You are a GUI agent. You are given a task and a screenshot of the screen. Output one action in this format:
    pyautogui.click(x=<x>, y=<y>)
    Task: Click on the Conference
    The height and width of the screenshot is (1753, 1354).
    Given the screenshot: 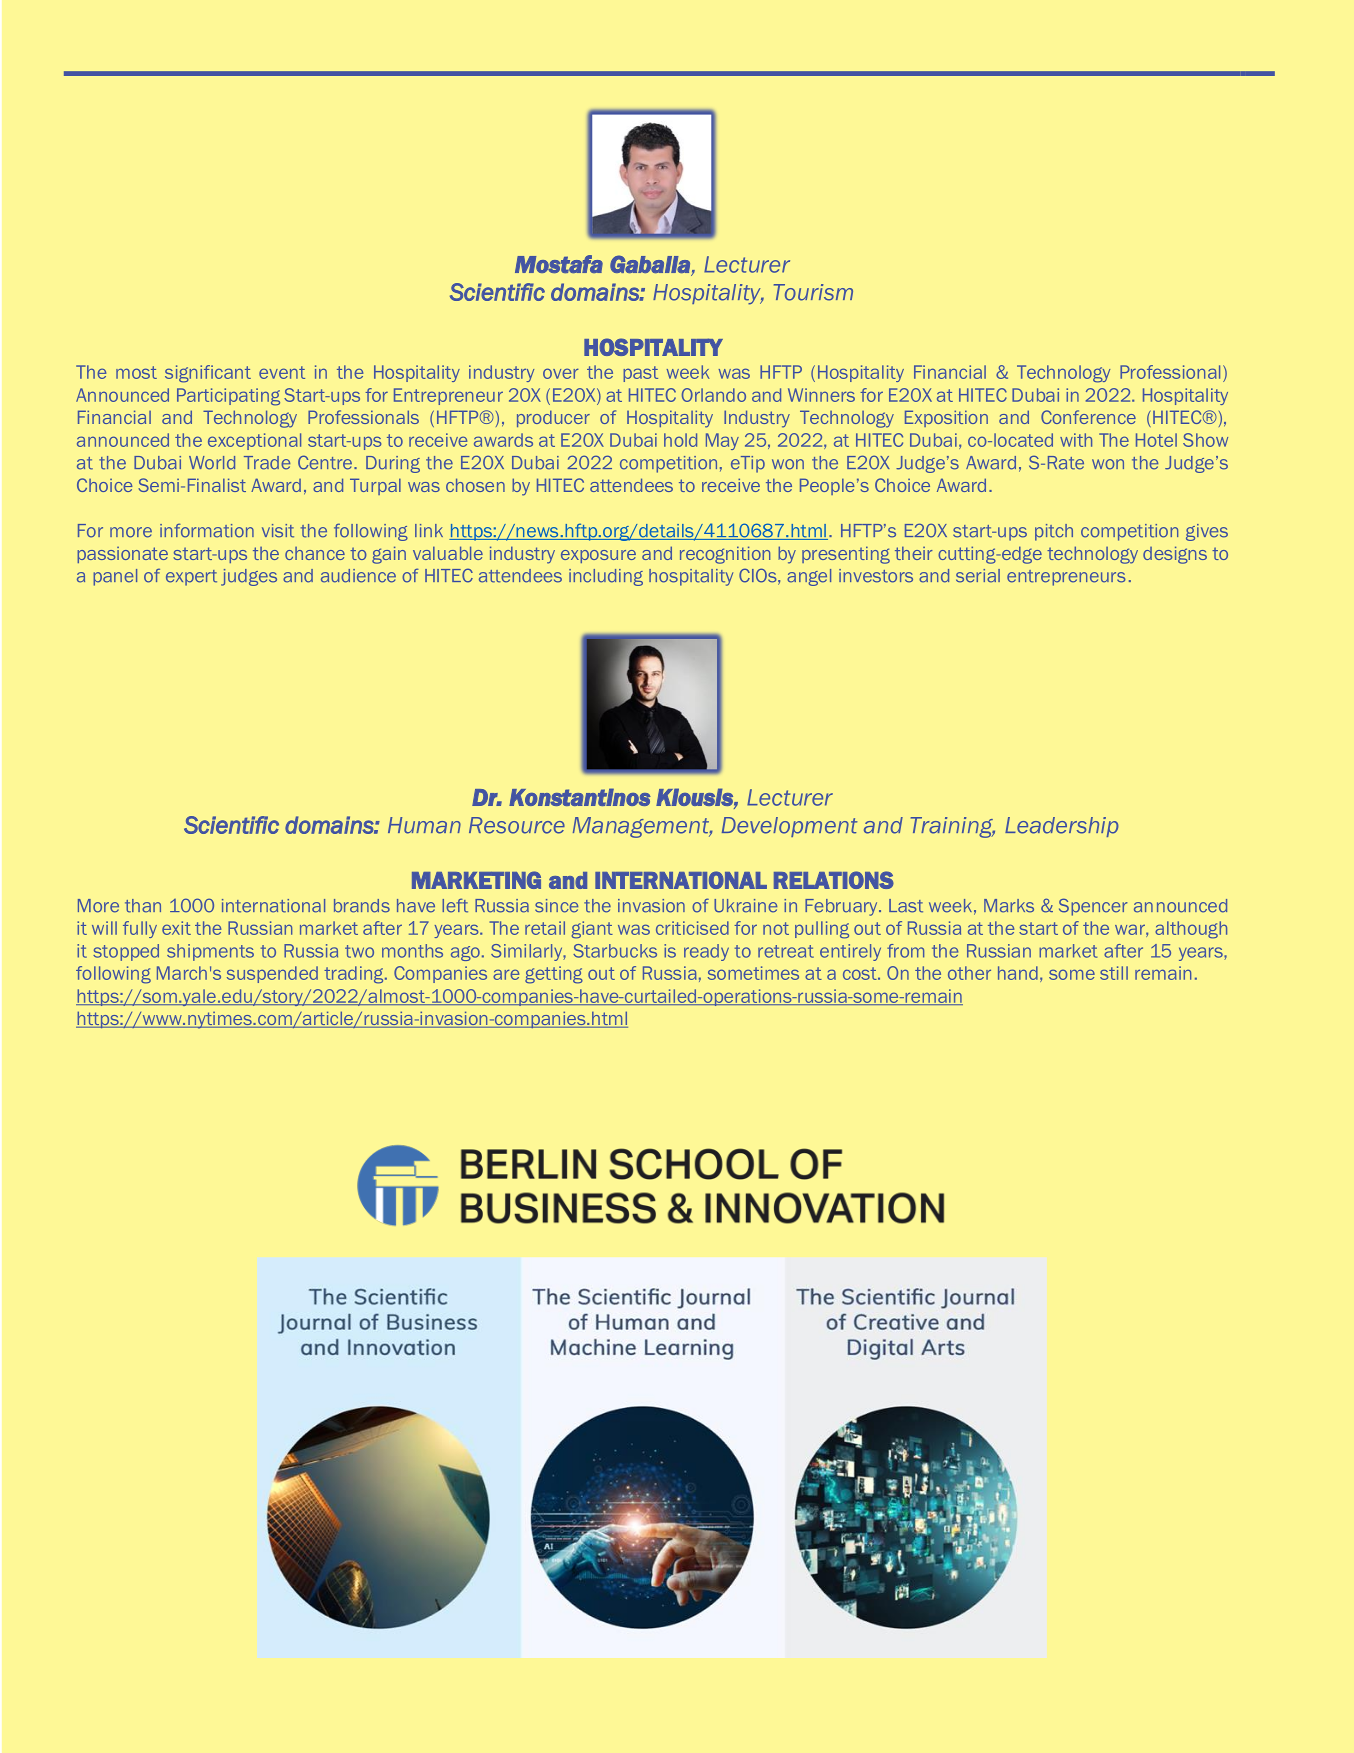 What is the action you would take?
    pyautogui.click(x=1088, y=417)
